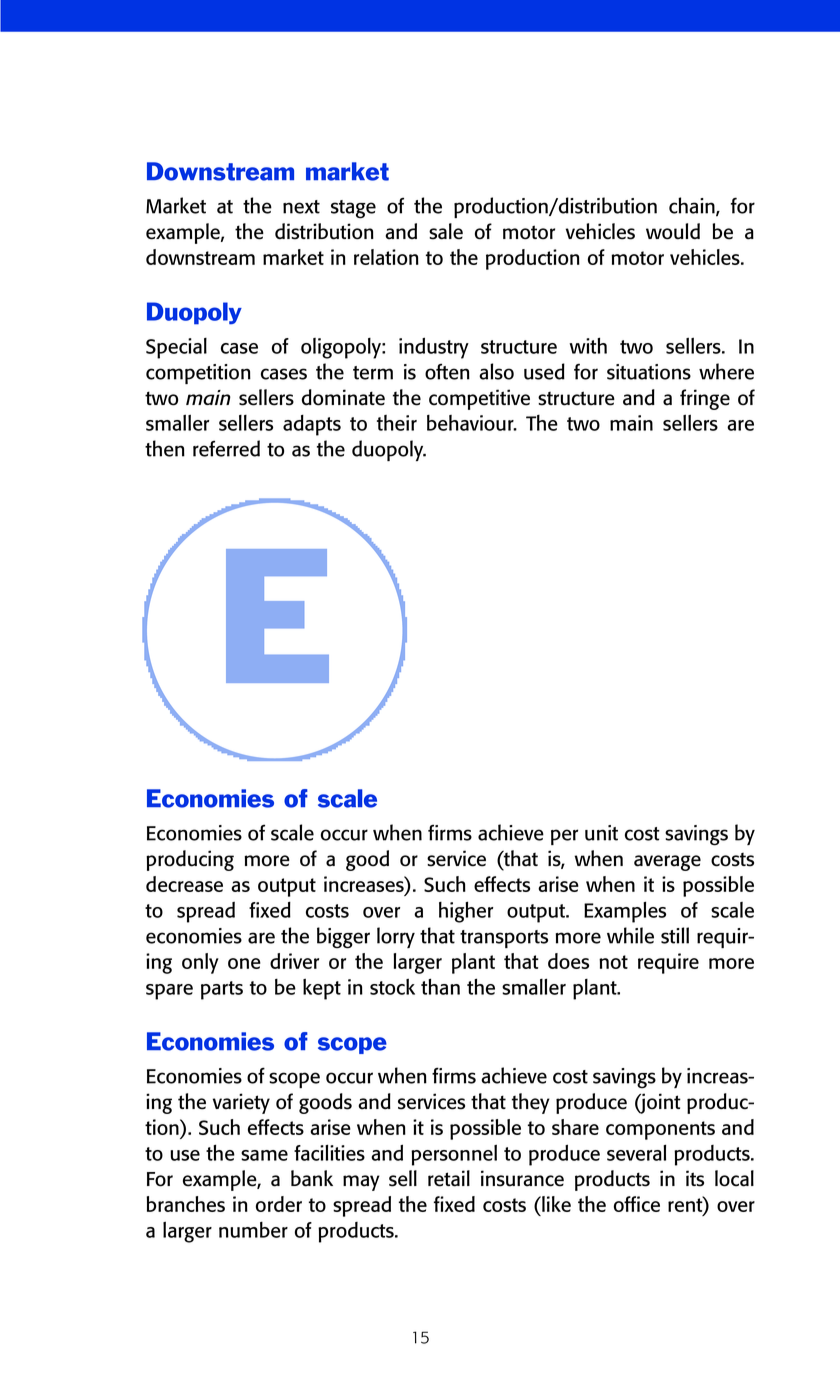 This screenshot has width=840, height=1400. What do you see at coordinates (253, 1230) in the screenshot?
I see `number` at bounding box center [253, 1230].
